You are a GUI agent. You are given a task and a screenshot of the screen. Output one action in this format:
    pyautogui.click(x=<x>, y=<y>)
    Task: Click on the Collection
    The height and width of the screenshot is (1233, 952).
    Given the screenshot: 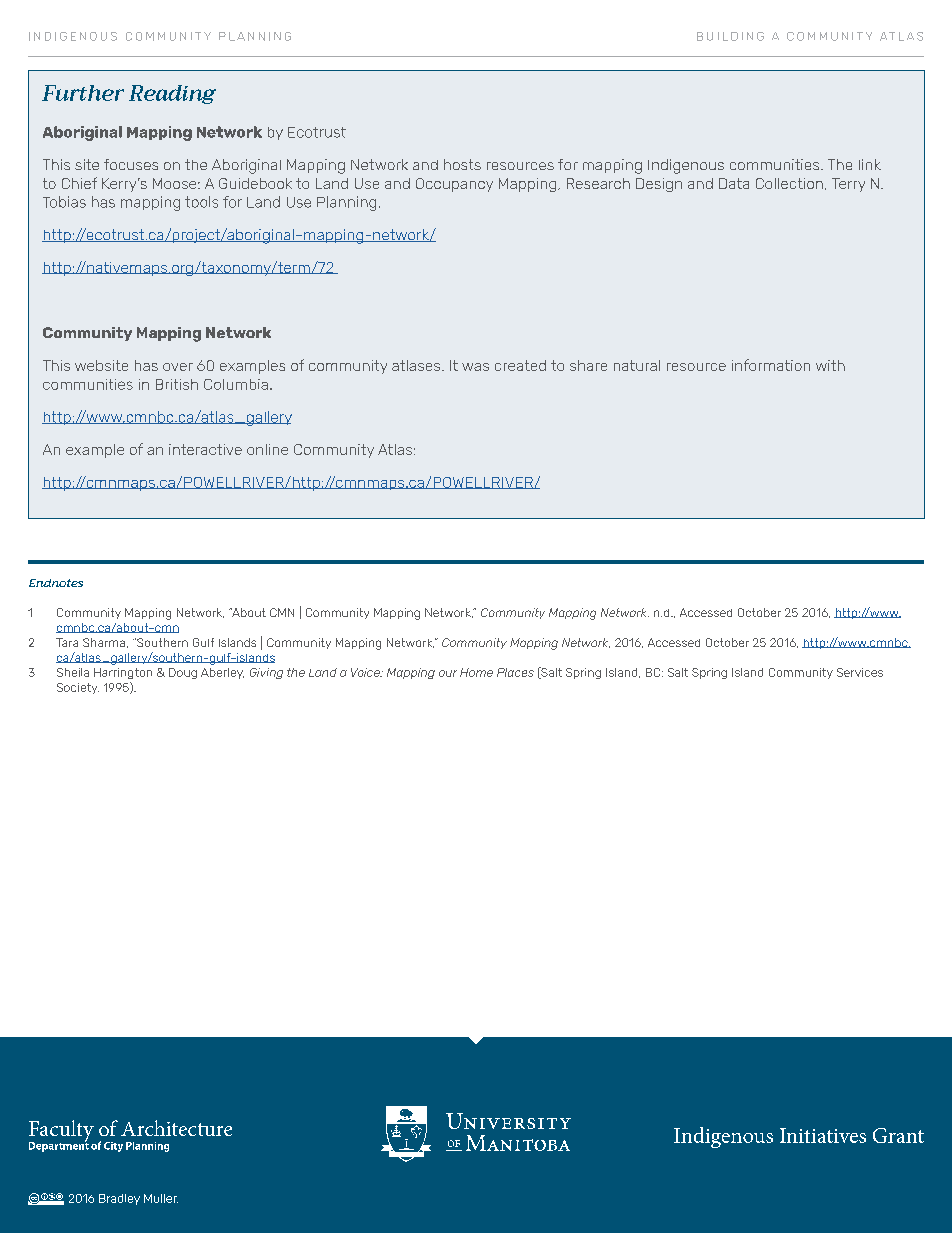 What is the action you would take?
    pyautogui.click(x=789, y=183)
